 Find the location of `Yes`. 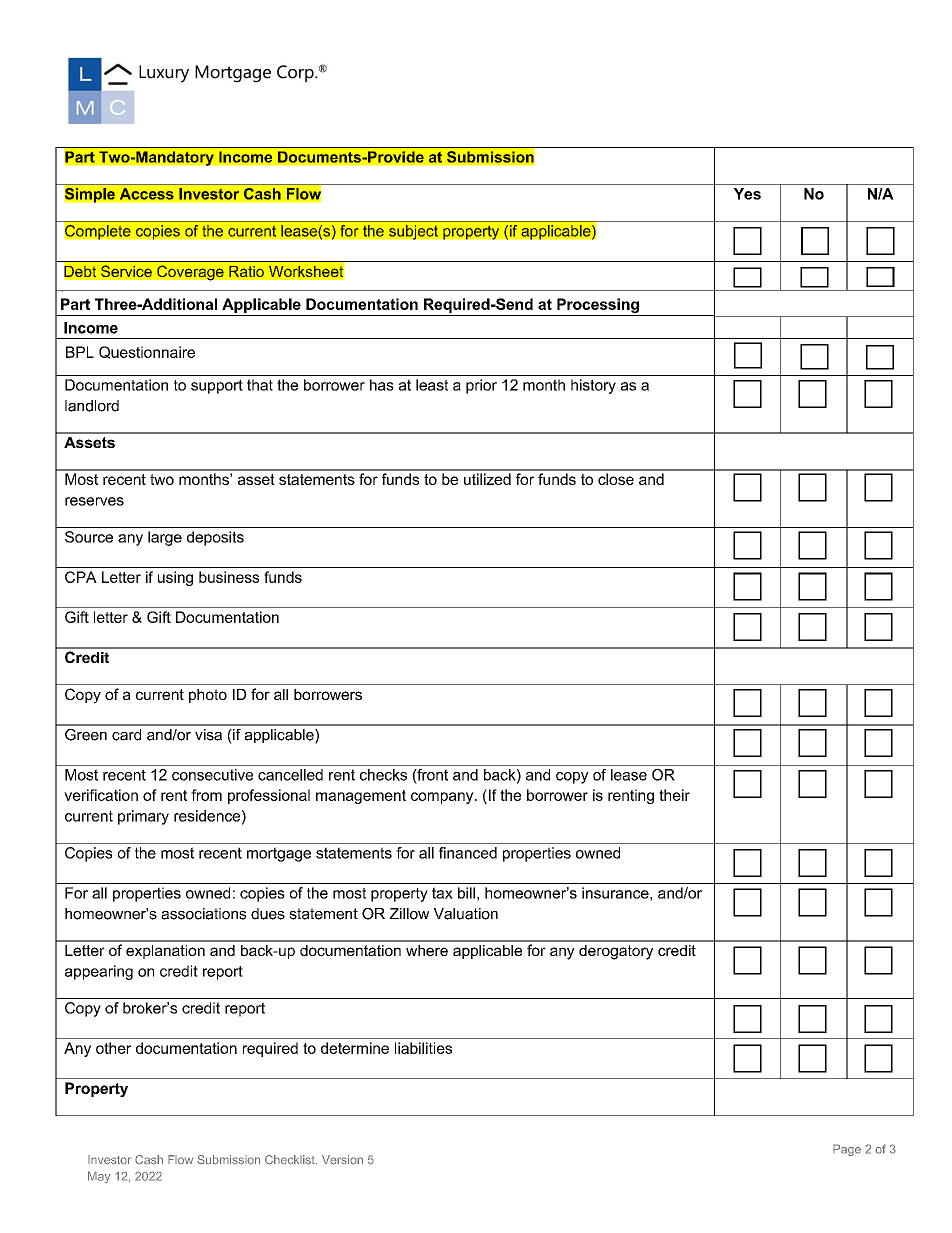

Yes is located at coordinates (747, 194).
